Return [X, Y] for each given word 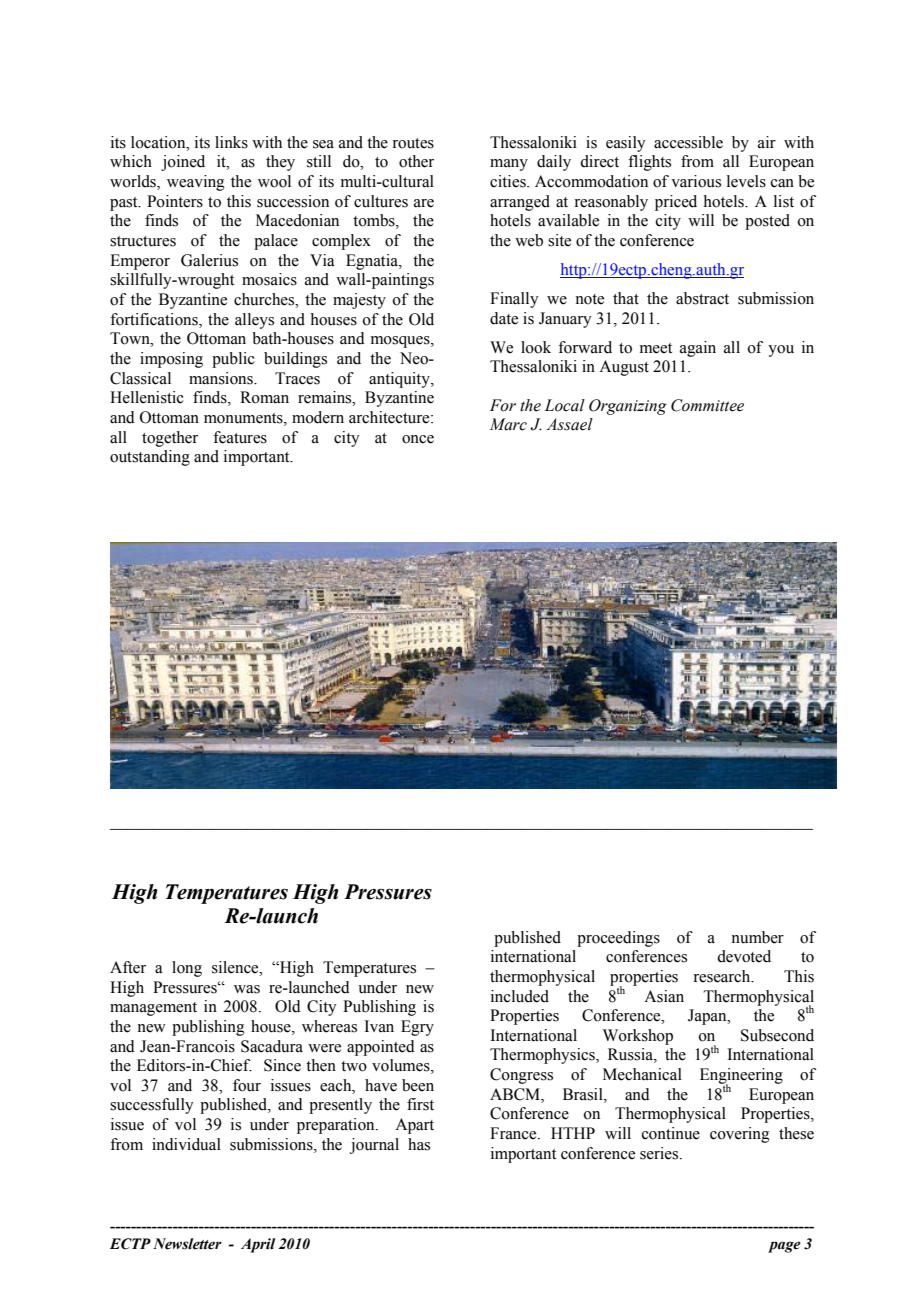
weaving [196, 183]
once [418, 439]
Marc [508, 424]
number [757, 937]
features [240, 437]
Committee [707, 405]
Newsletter [187, 1244]
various [696, 181]
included [520, 996]
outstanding [150, 458]
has [419, 1144]
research [723, 976]
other [416, 161]
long [187, 969]
